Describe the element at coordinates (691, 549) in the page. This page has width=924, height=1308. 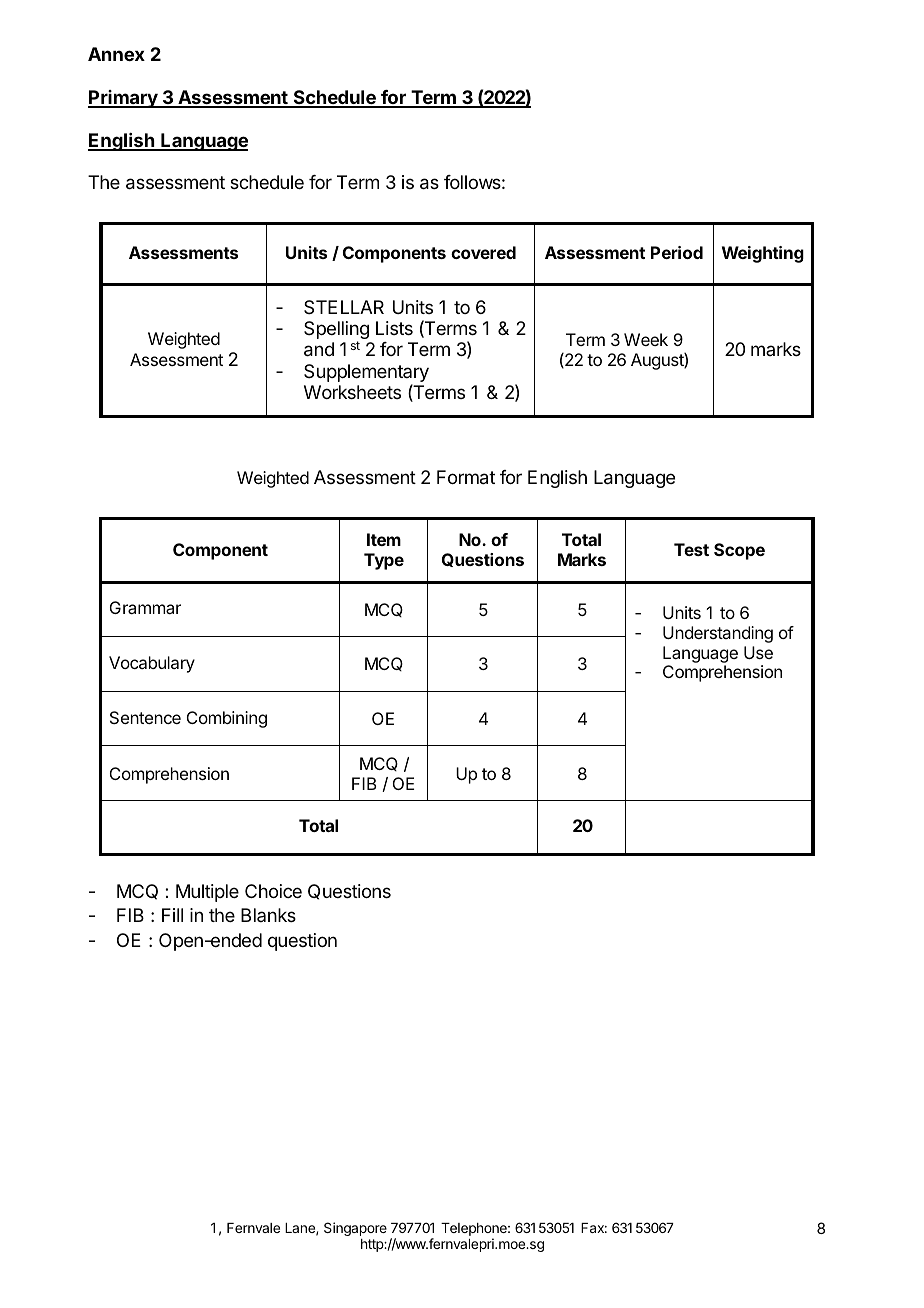
I see `Test` at that location.
